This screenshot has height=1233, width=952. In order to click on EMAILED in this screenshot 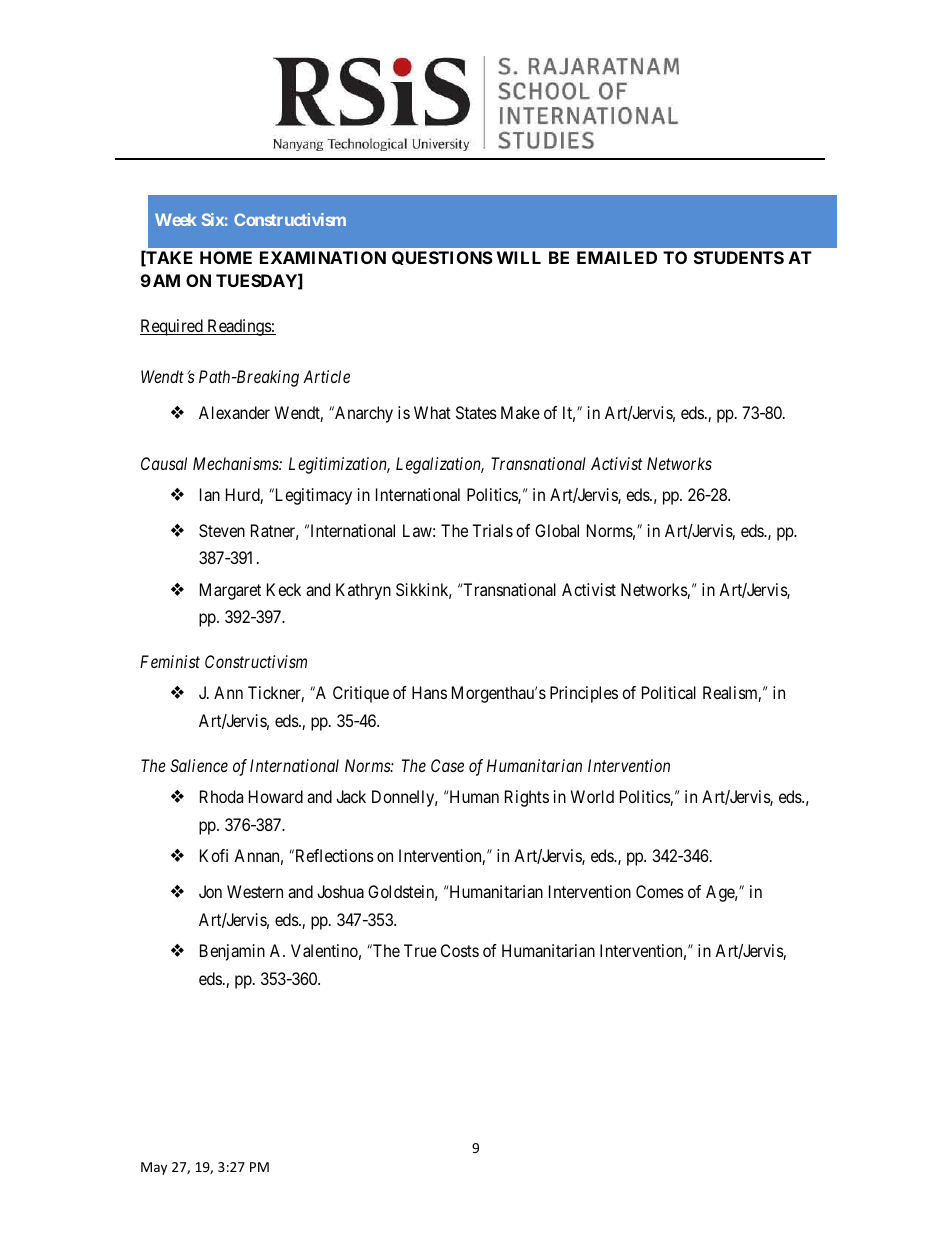, I will do `click(617, 257)`.
